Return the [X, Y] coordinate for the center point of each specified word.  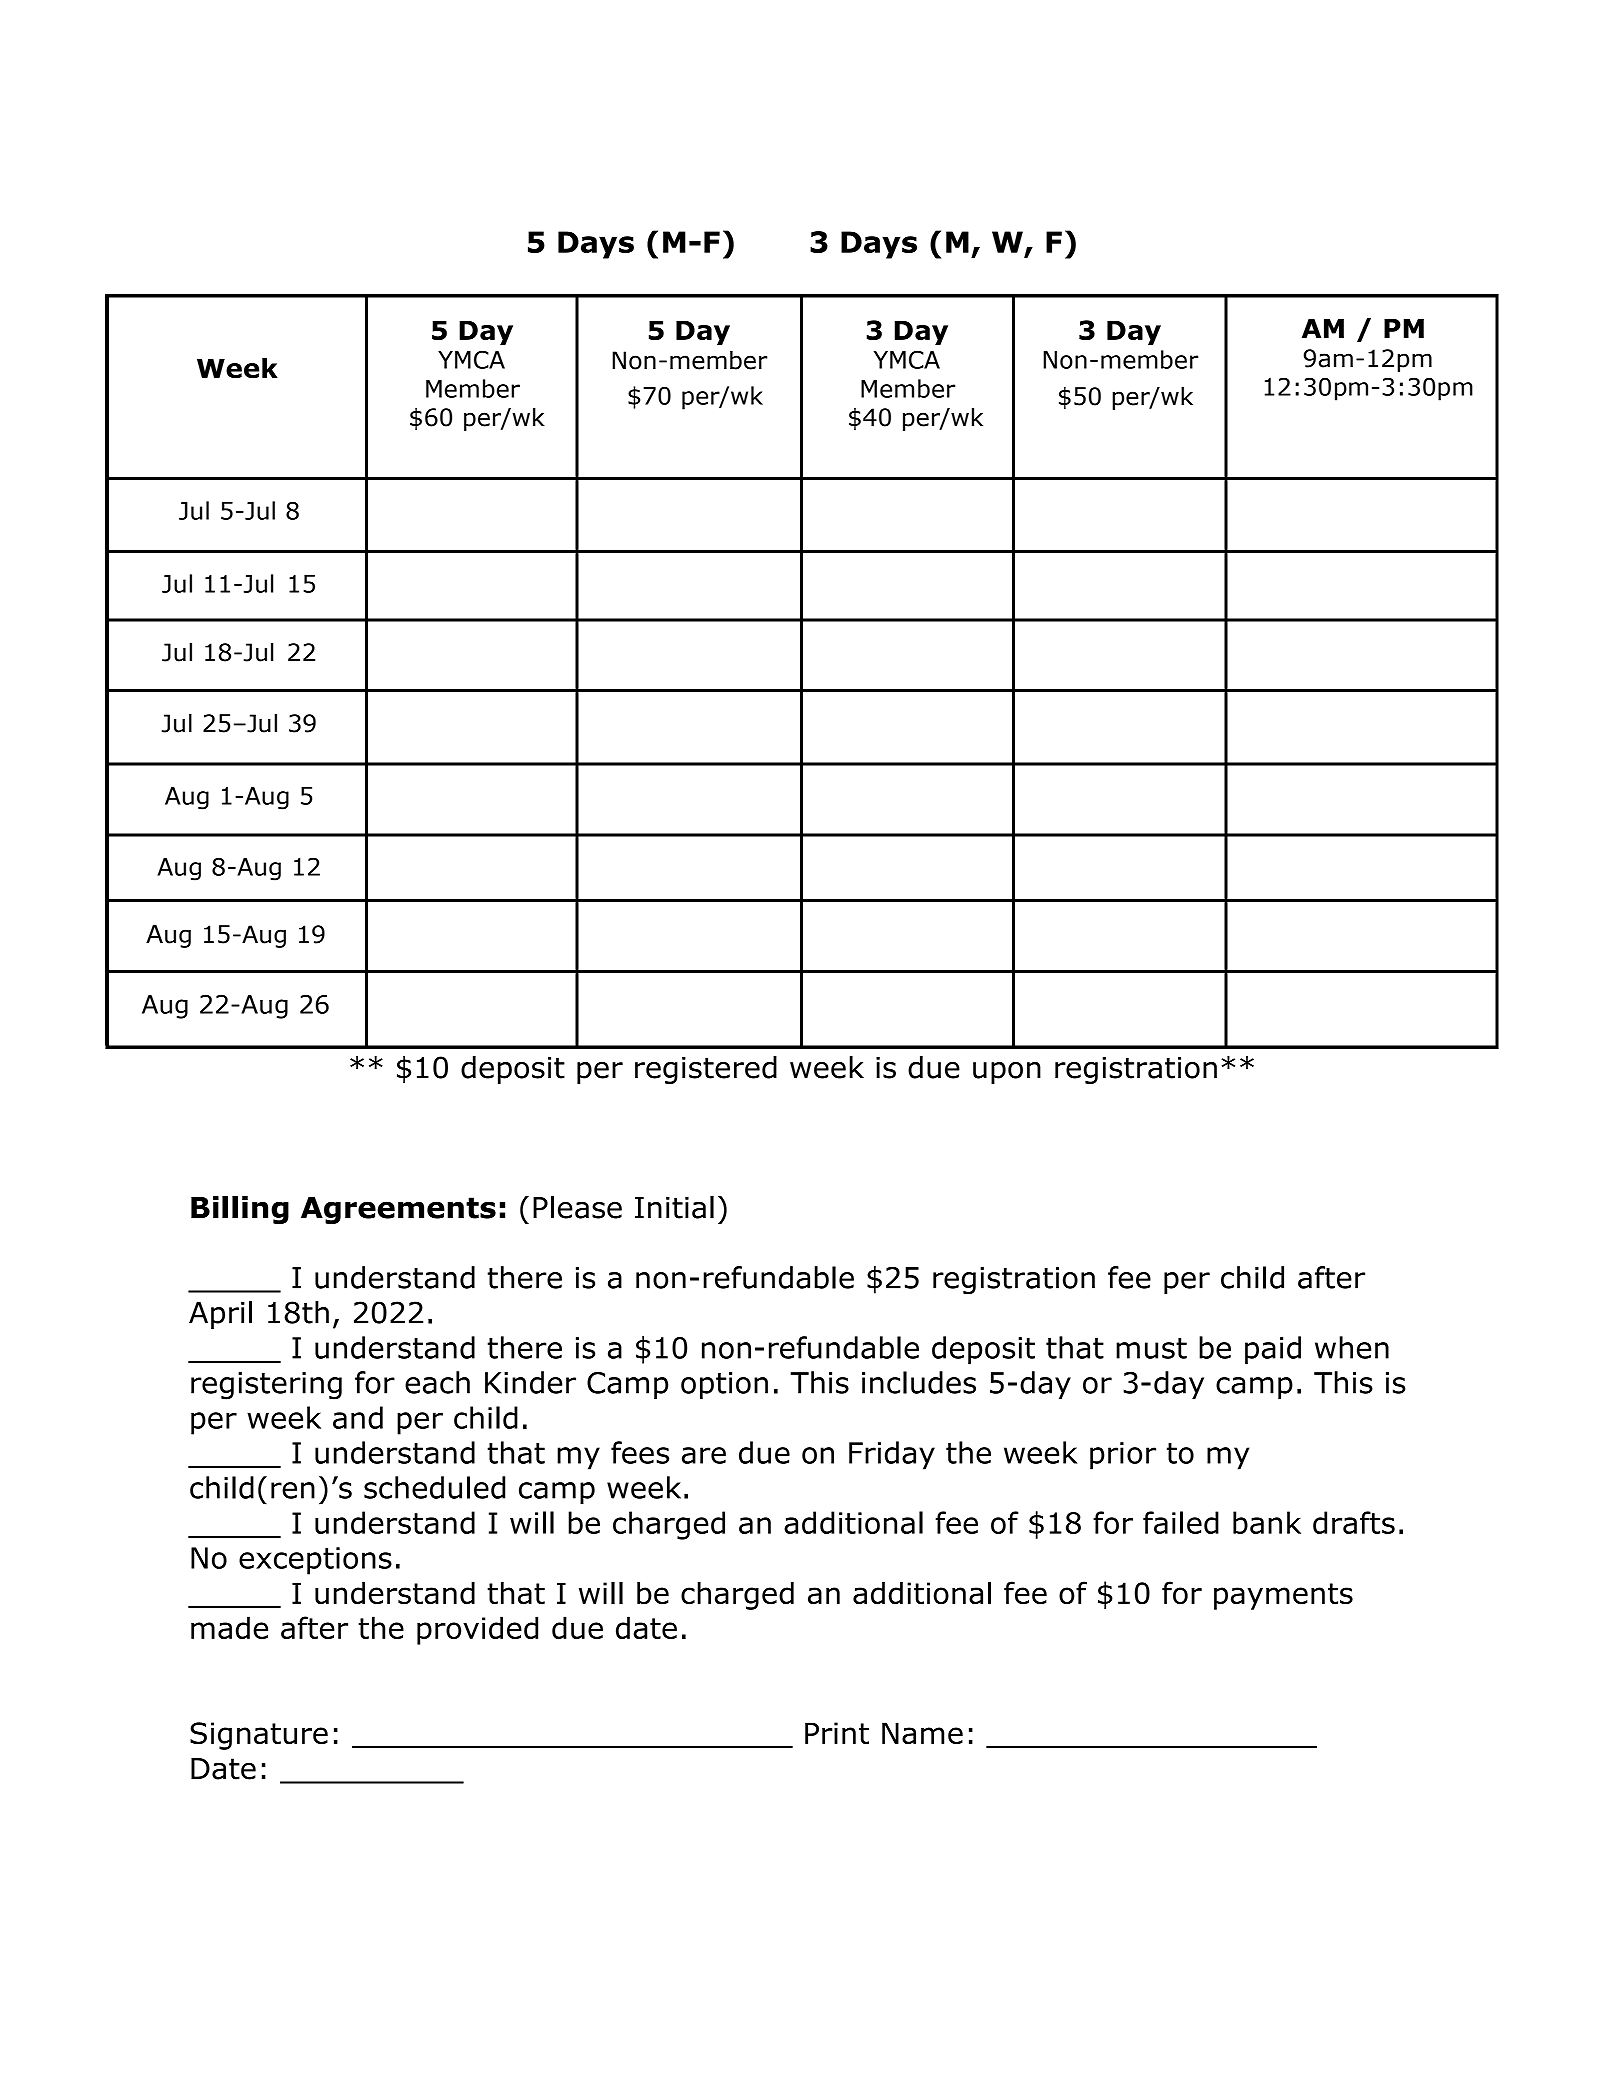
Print [837, 1733]
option [724, 1385]
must [1151, 1348]
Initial [674, 1207]
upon [1007, 1073]
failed [1181, 1522]
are [704, 1455]
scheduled [435, 1487]
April [220, 1315]
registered [706, 1070]
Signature [259, 1736]
